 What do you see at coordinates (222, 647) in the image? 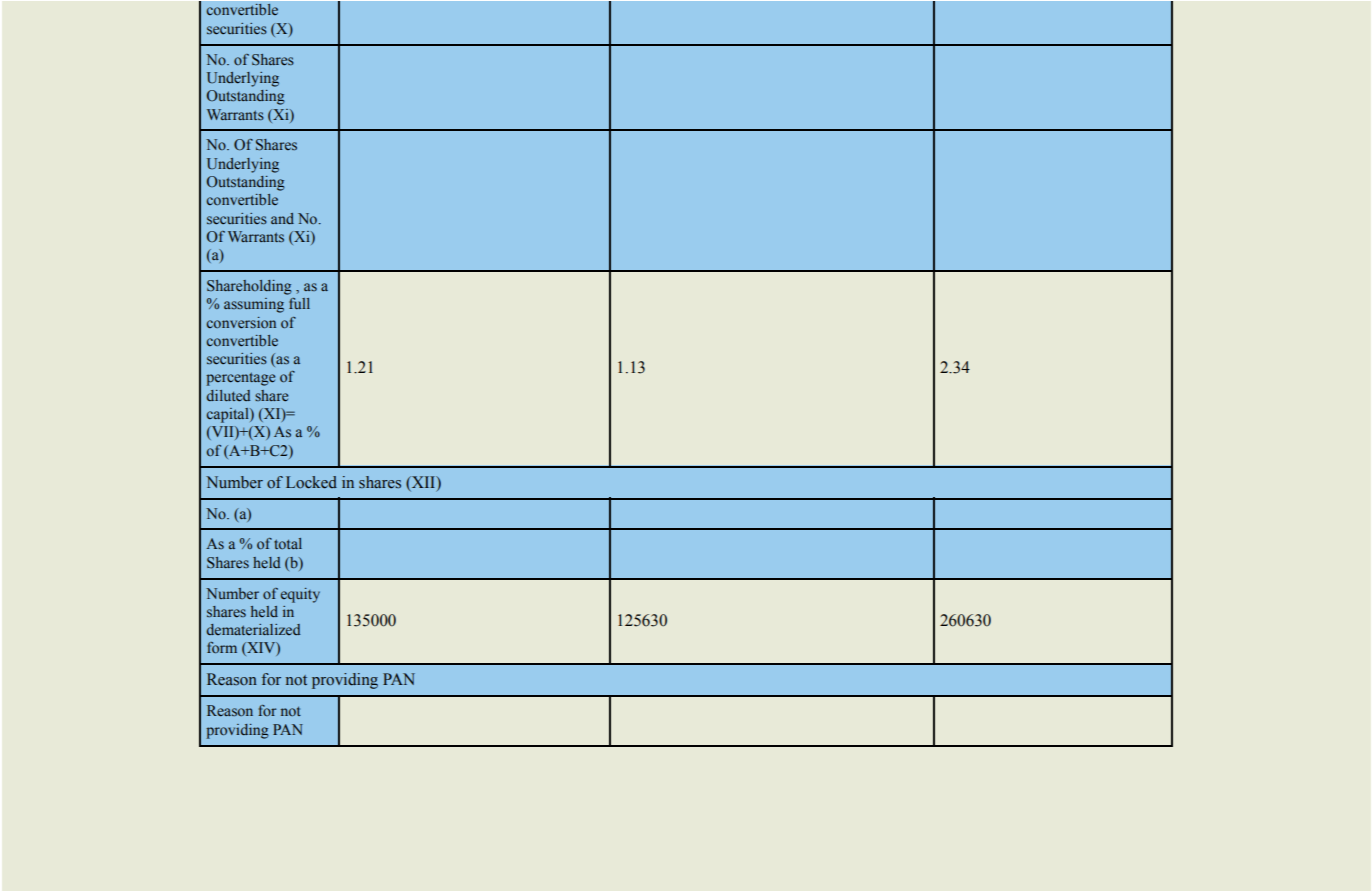
I see `form` at bounding box center [222, 647].
